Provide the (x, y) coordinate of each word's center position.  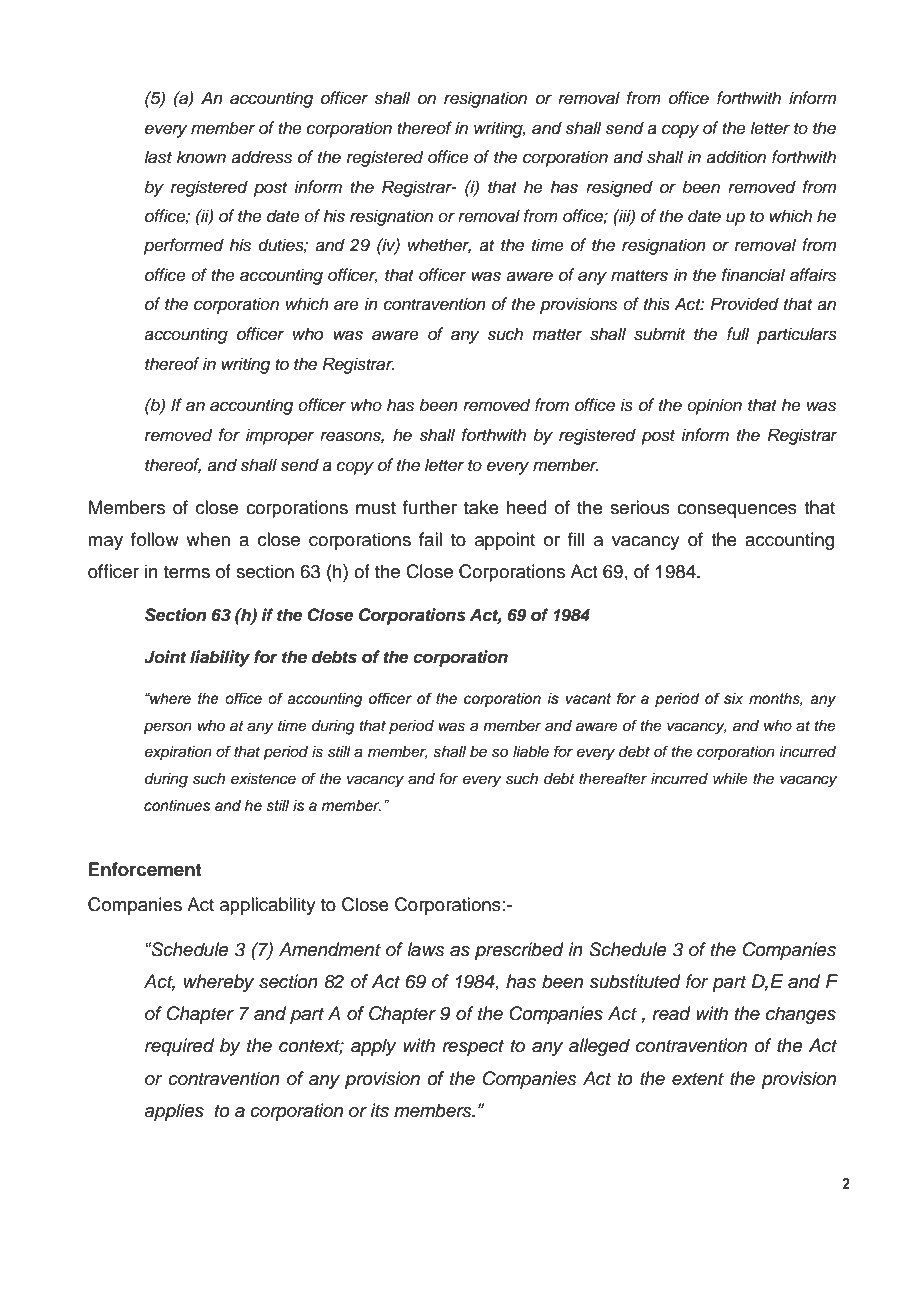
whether (439, 246)
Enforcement (145, 869)
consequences (737, 511)
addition (736, 157)
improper (280, 436)
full (738, 334)
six (733, 699)
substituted (635, 981)
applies (174, 1112)
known (201, 156)
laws (426, 949)
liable (531, 752)
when (208, 539)
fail (430, 539)
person (168, 728)
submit (659, 334)
